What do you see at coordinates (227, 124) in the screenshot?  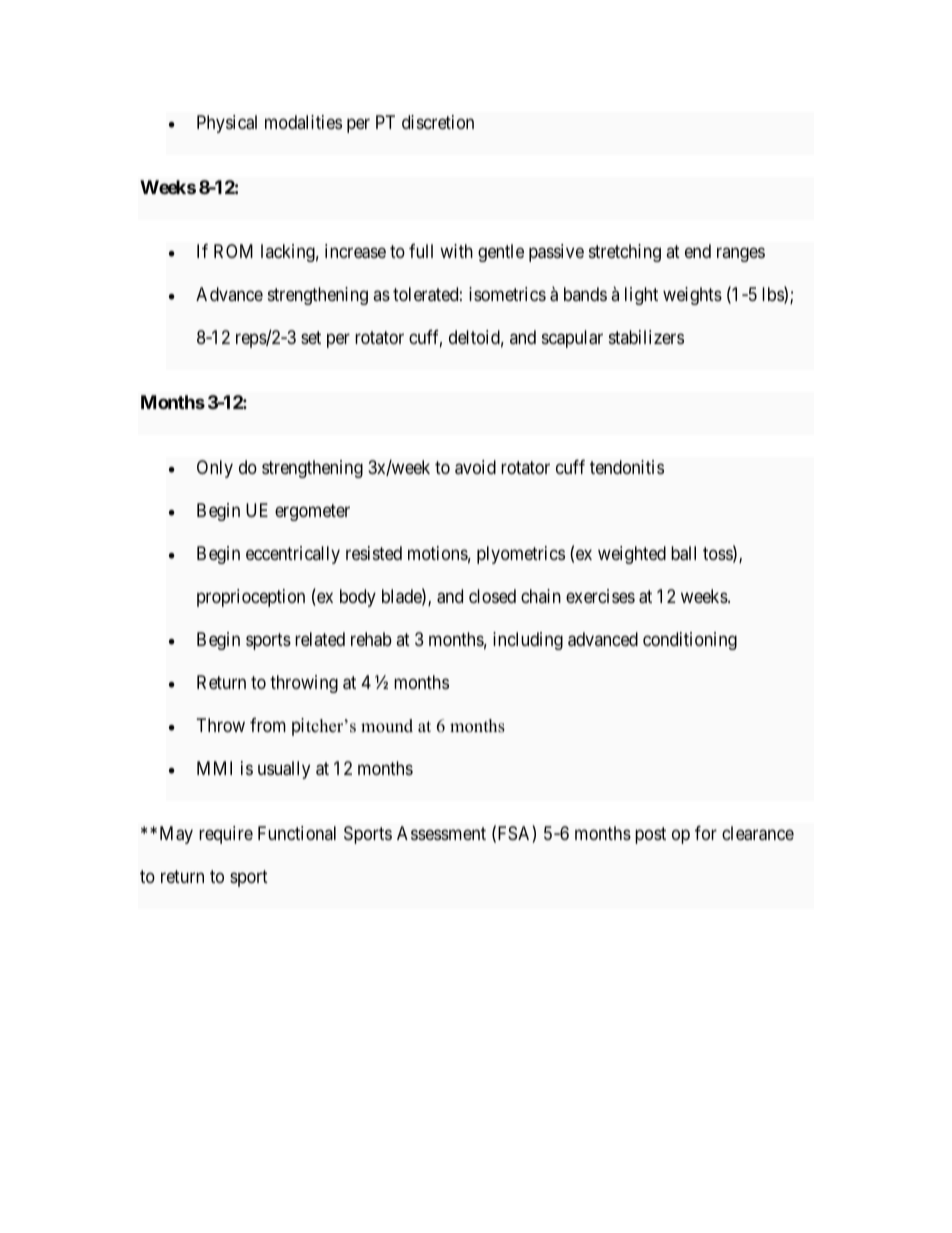 I see `Physical` at bounding box center [227, 124].
